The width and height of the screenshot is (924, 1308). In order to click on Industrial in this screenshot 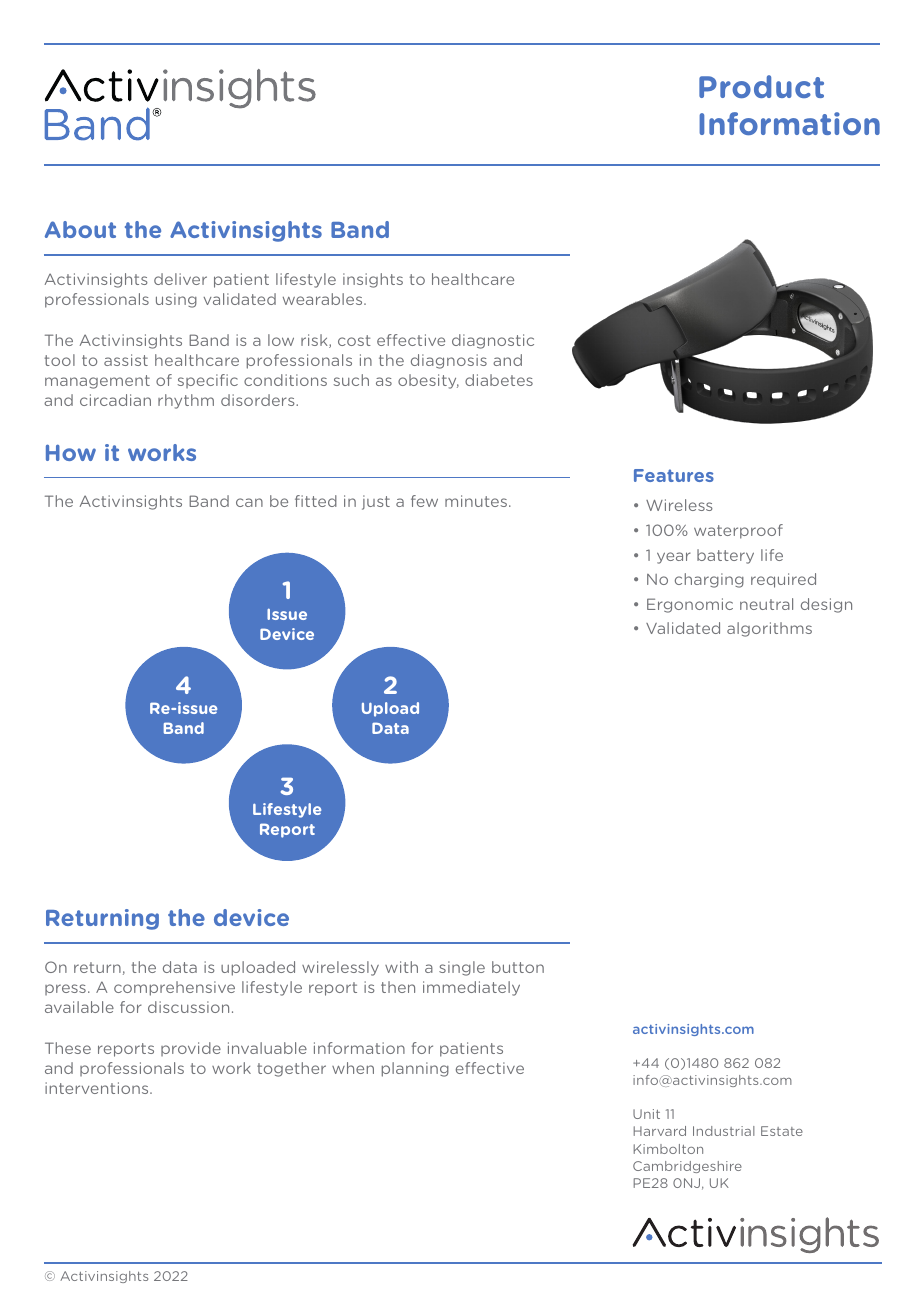, I will do `click(724, 1131)`.
